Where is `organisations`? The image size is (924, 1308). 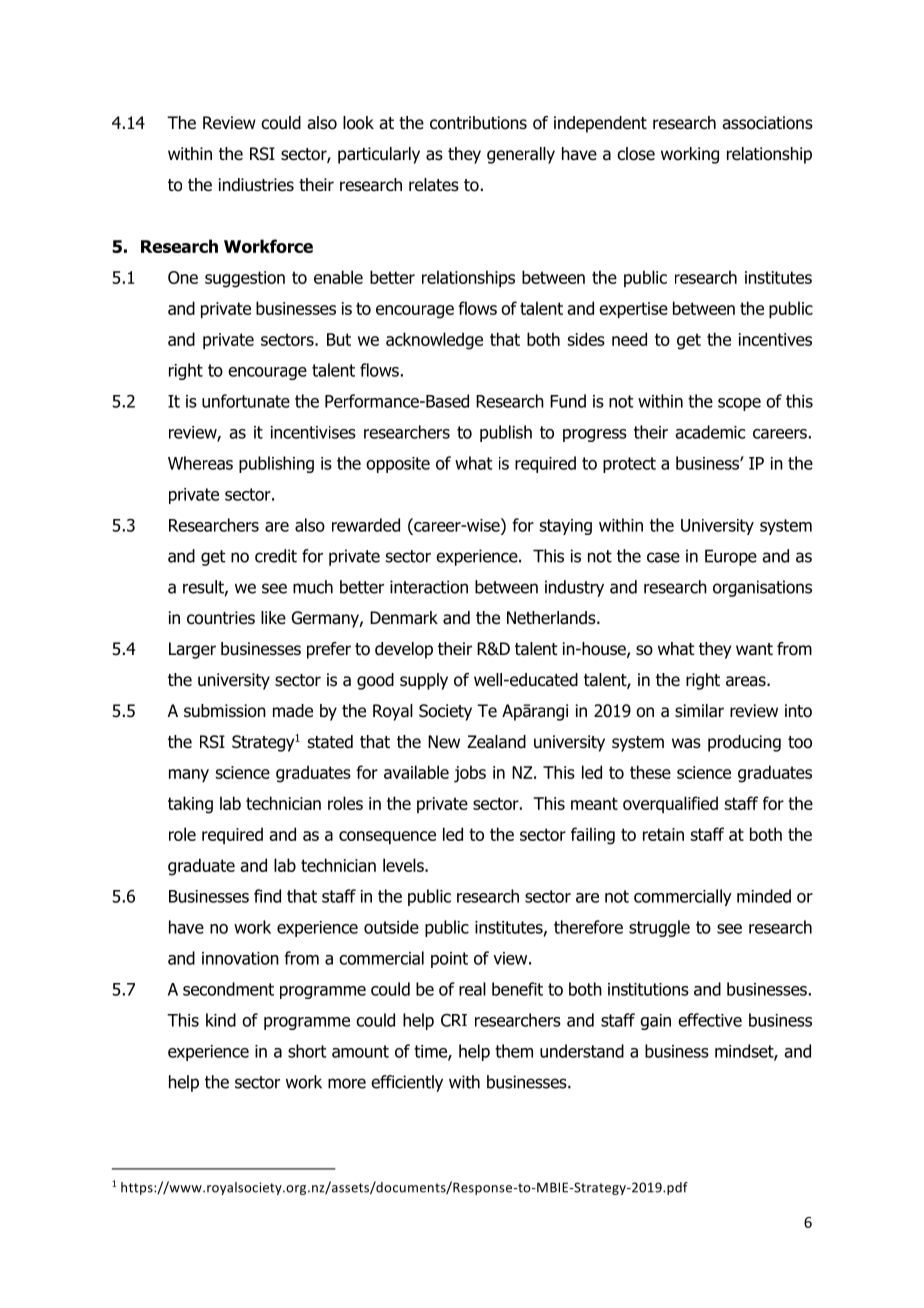
organisations is located at coordinates (762, 588).
